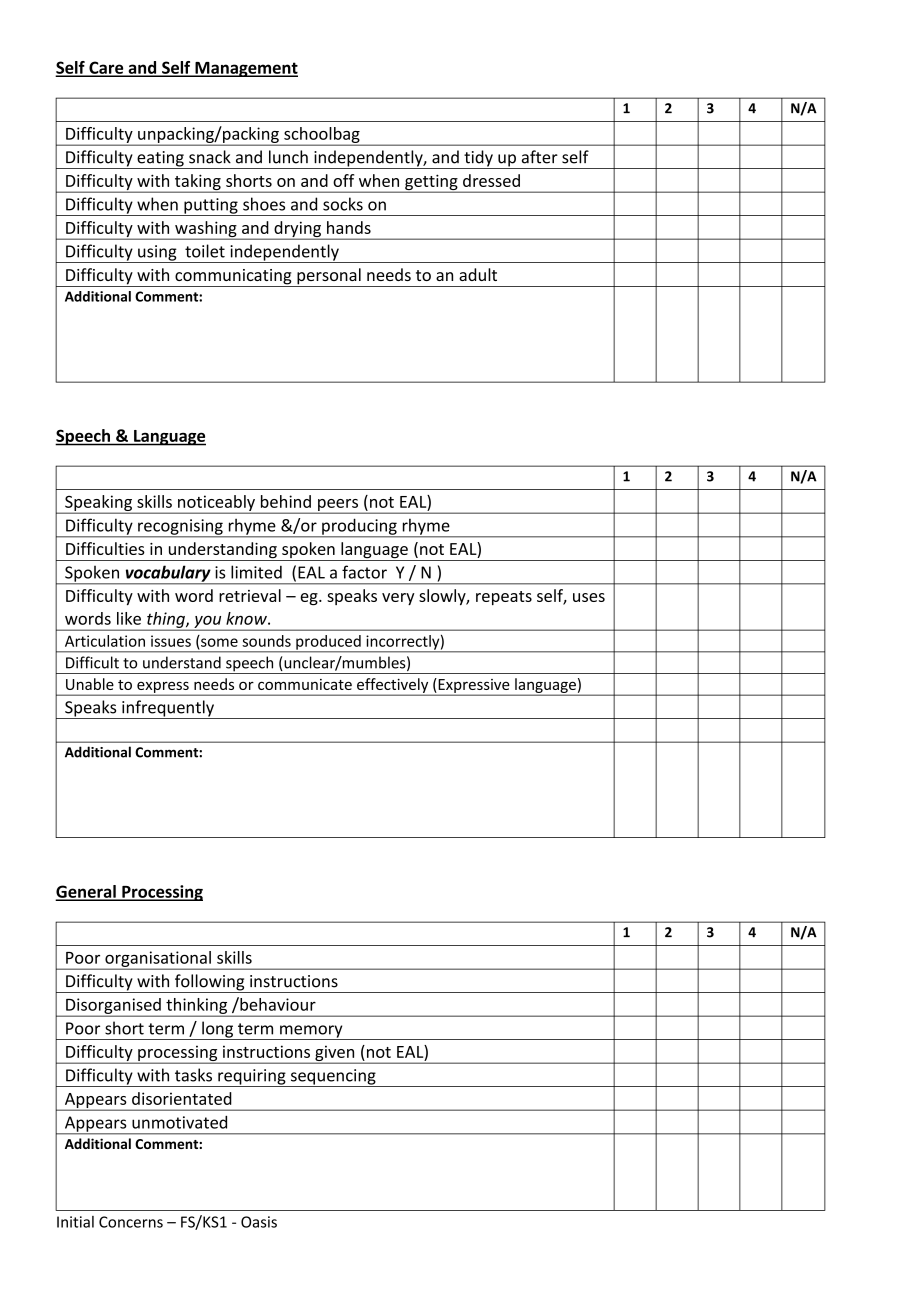  I want to click on produced, so click(328, 643).
